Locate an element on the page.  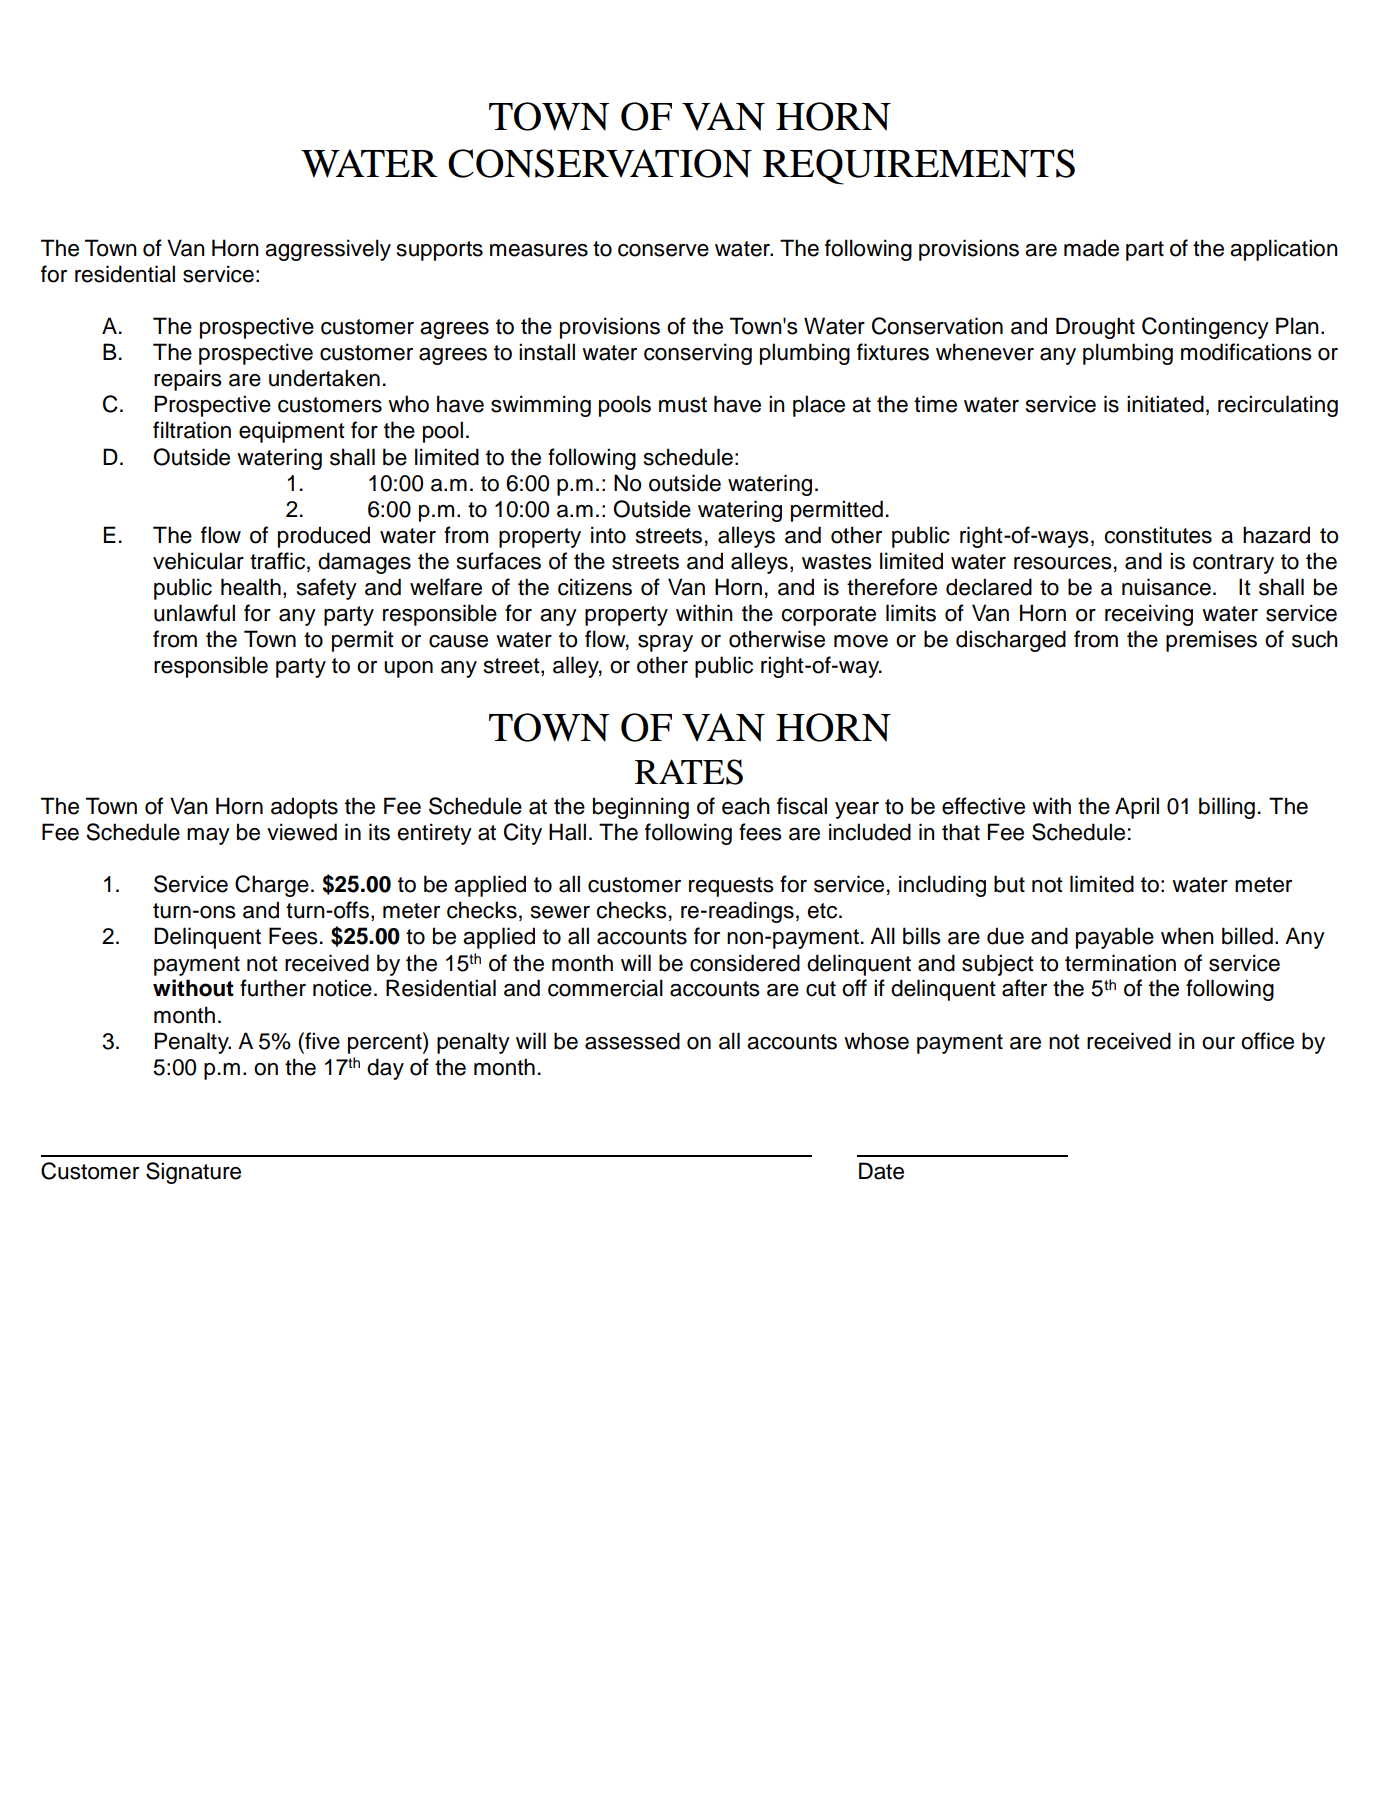
produced is located at coordinates (324, 537).
